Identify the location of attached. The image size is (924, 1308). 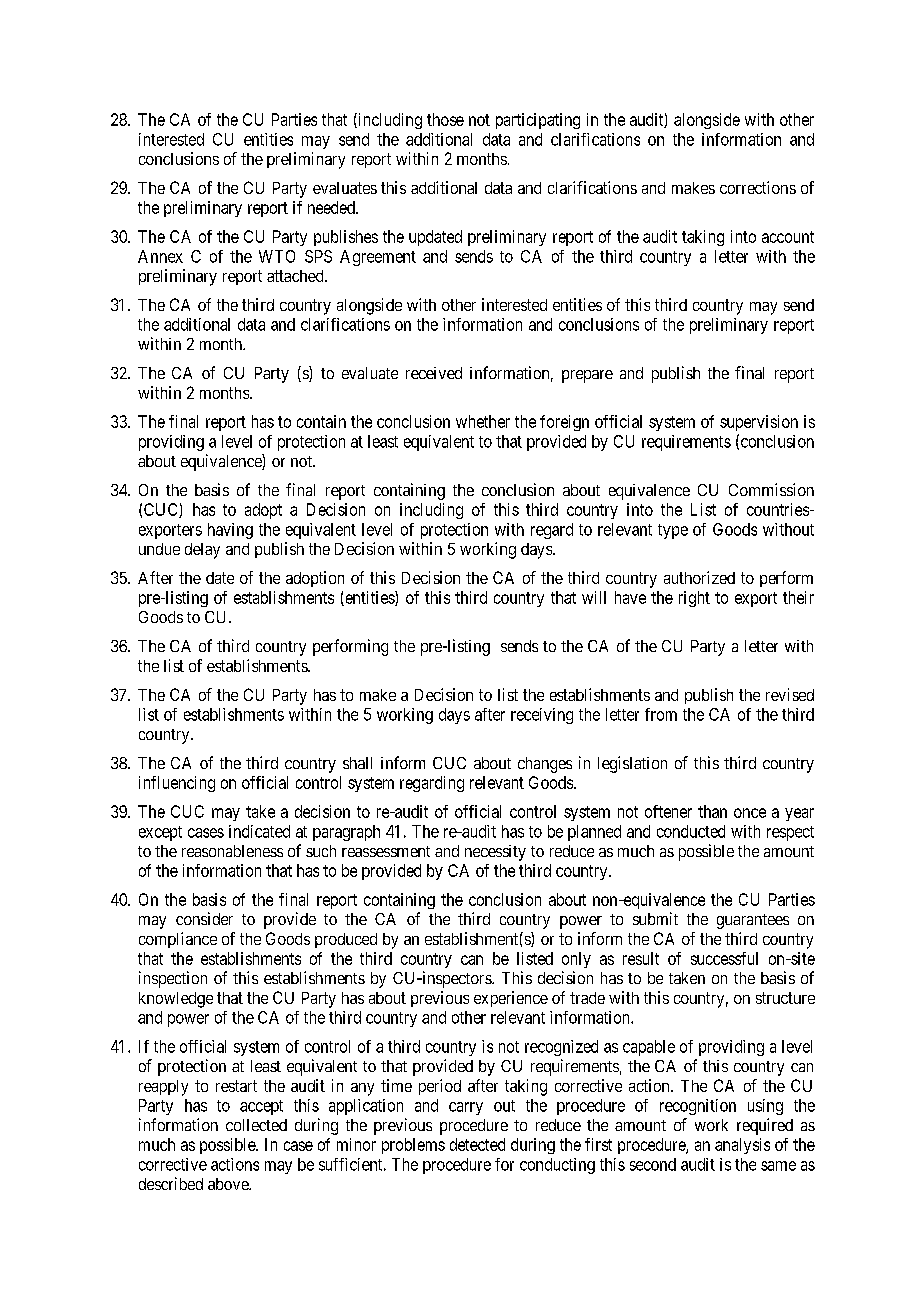
(296, 276).
